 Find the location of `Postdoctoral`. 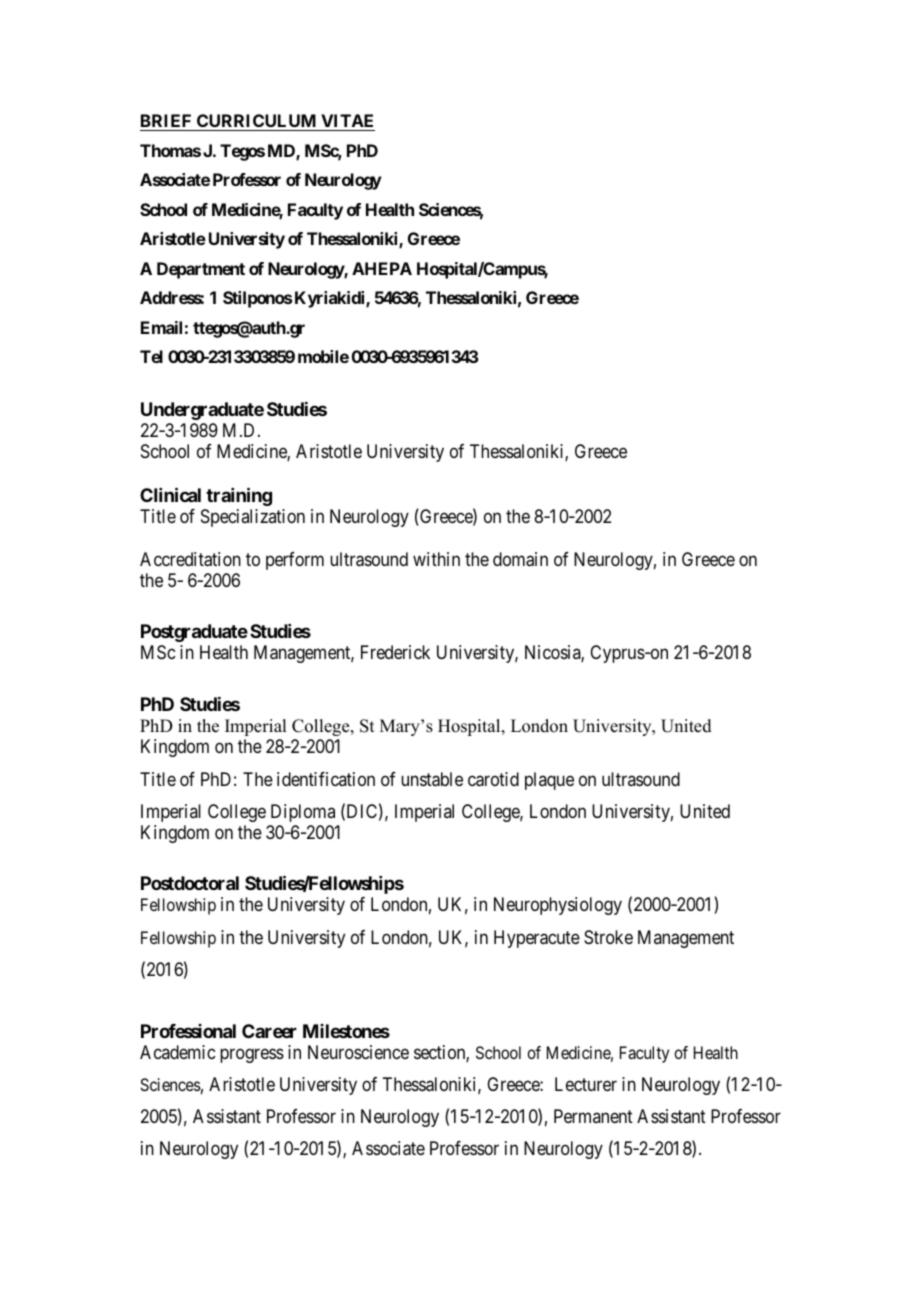

Postdoctoral is located at coordinates (190, 883).
